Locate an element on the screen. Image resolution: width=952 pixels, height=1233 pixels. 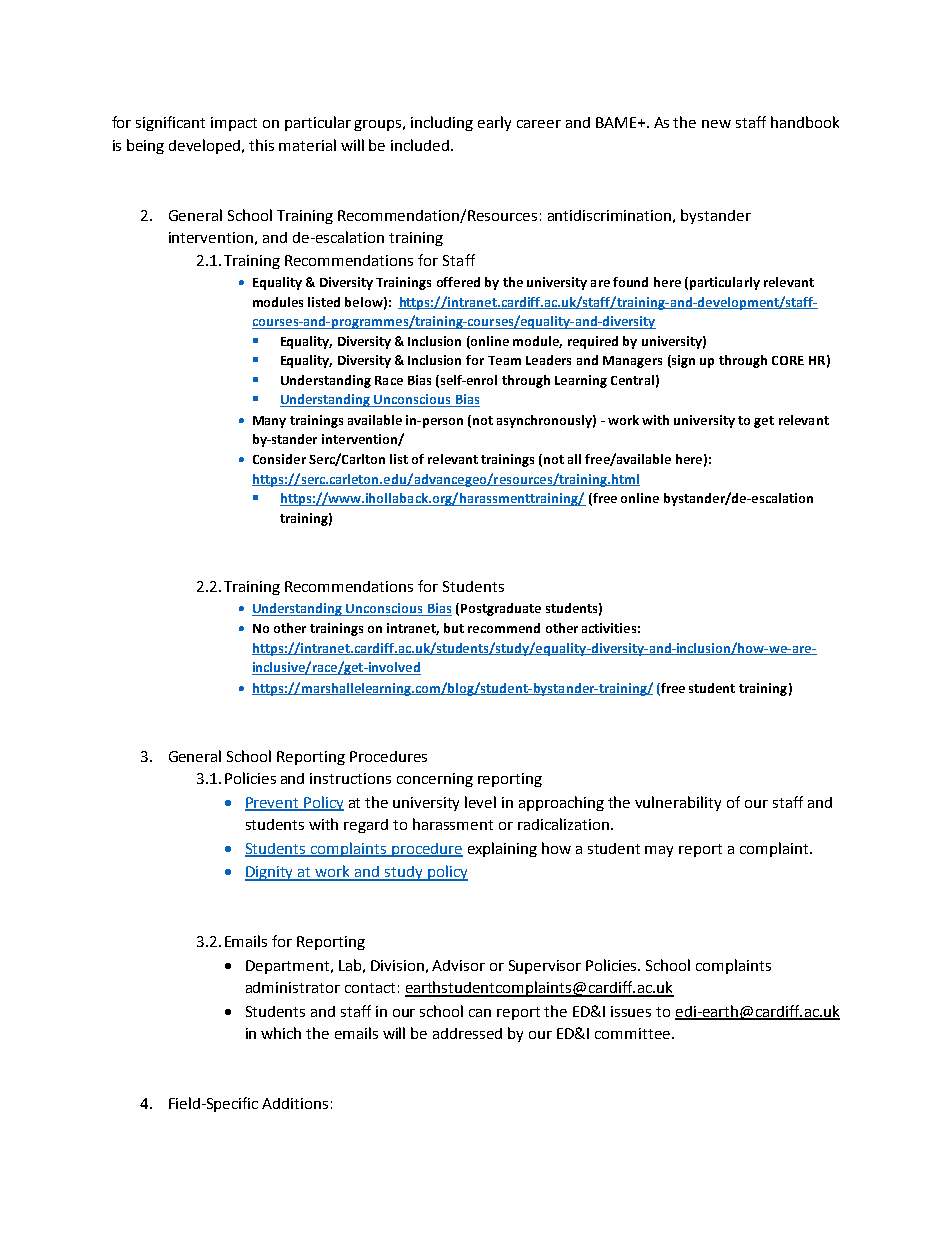
Postgraduate is located at coordinates (501, 609).
